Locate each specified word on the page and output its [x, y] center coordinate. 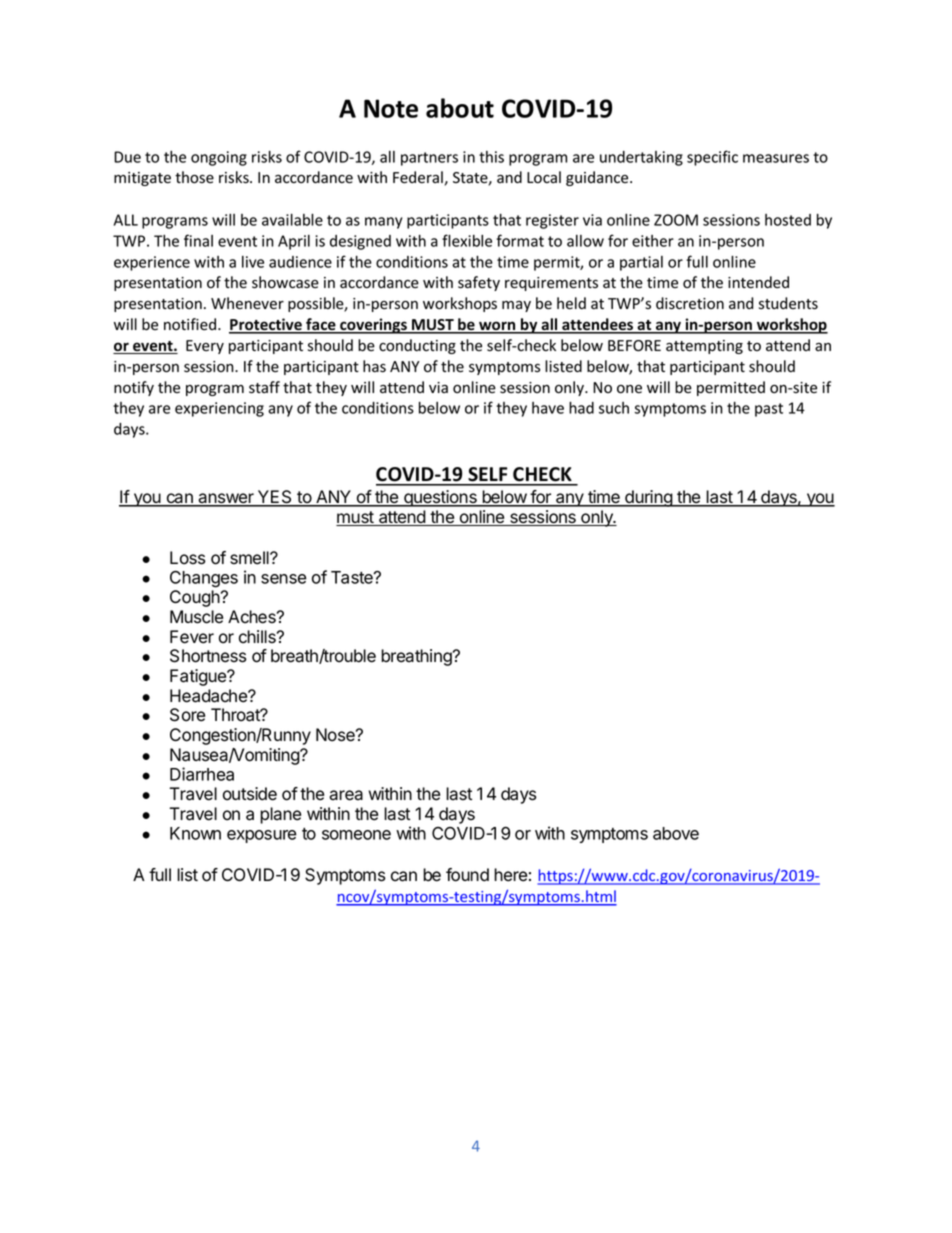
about [460, 108]
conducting [417, 346]
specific [712, 158]
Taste [353, 577]
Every [205, 347]
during [648, 498]
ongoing [219, 158]
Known [195, 833]
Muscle [196, 617]
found [467, 875]
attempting [704, 347]
